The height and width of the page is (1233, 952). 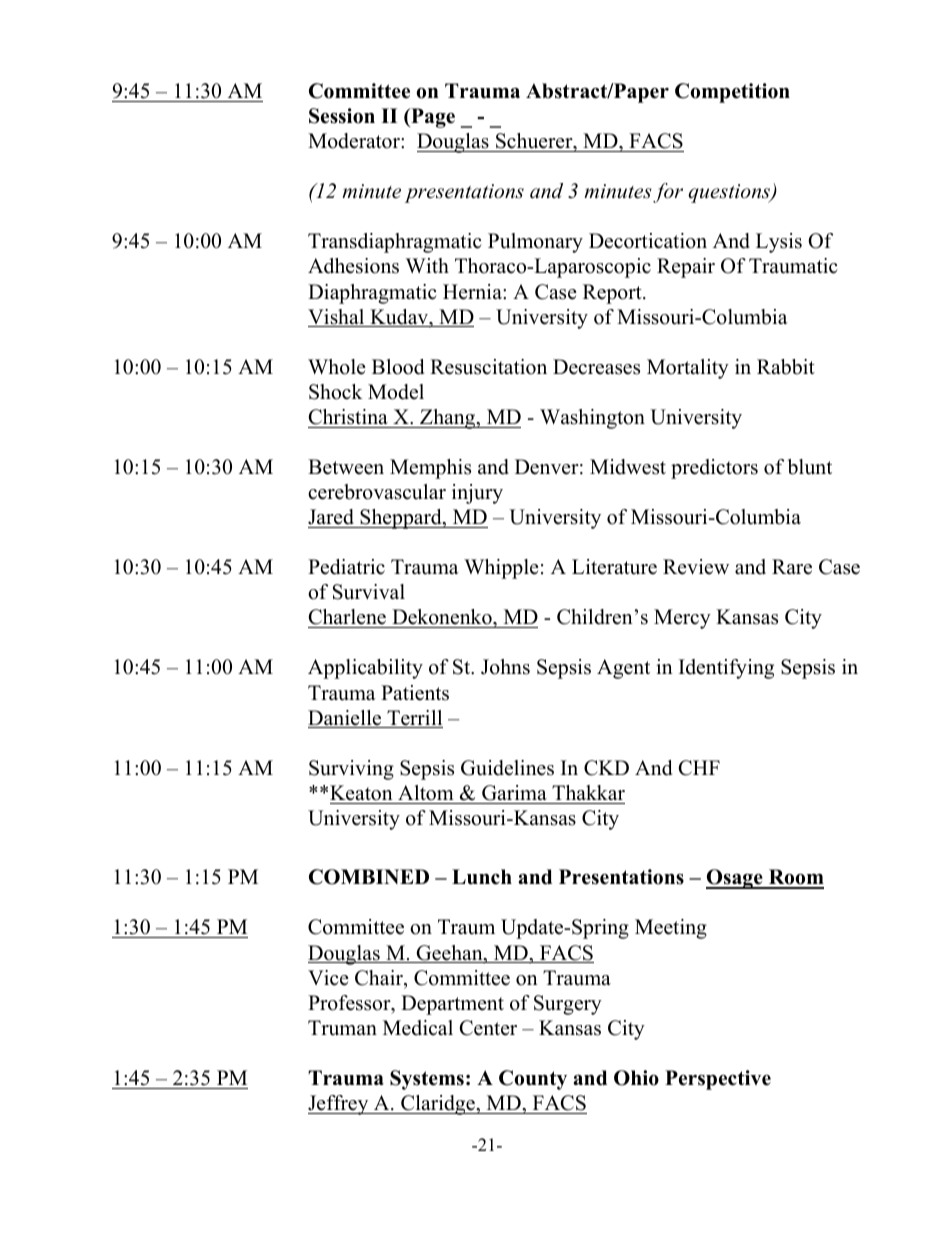 What do you see at coordinates (369, 592) in the page?
I see `Survival` at bounding box center [369, 592].
